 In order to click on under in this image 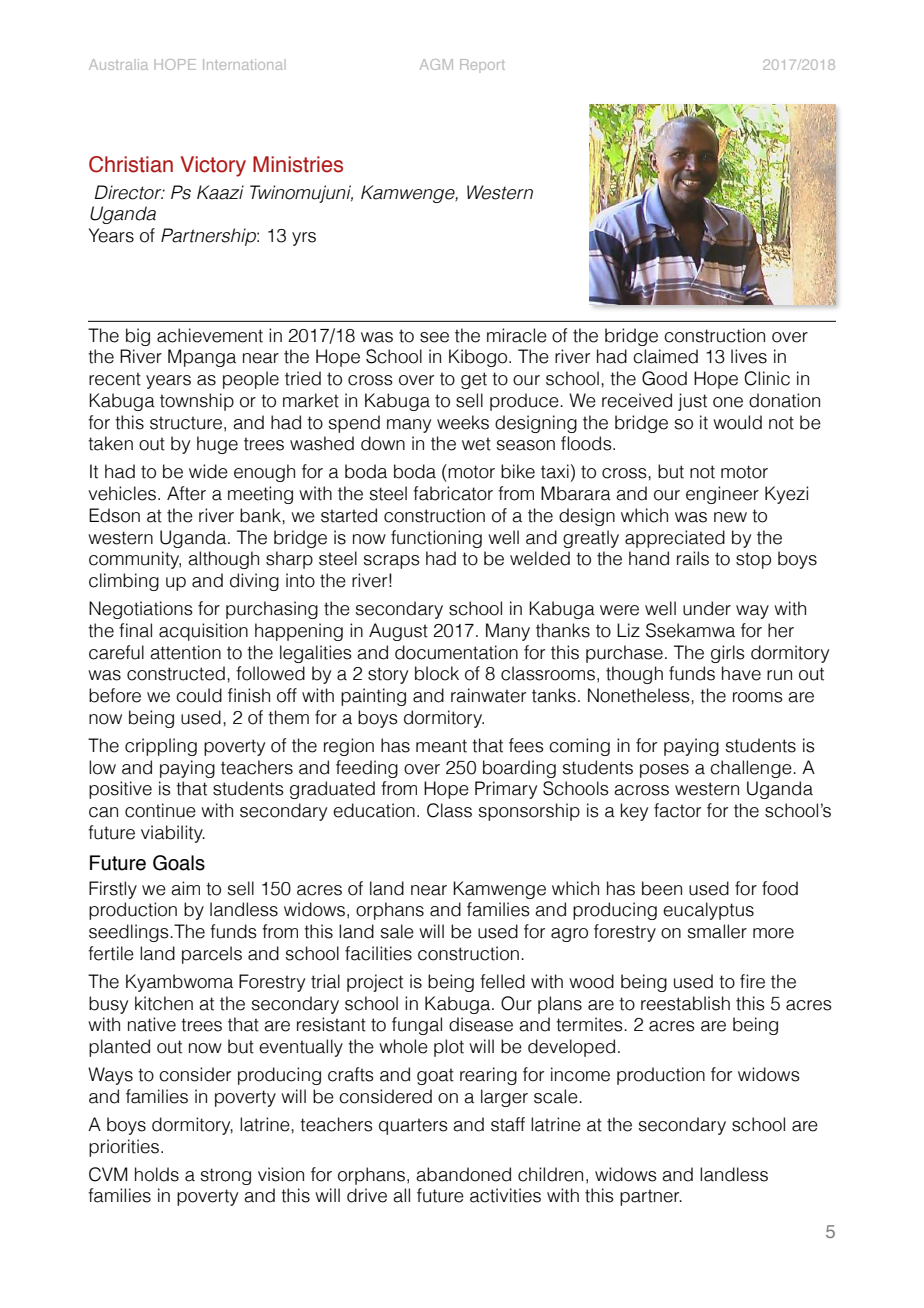, I will do `click(707, 608)`.
